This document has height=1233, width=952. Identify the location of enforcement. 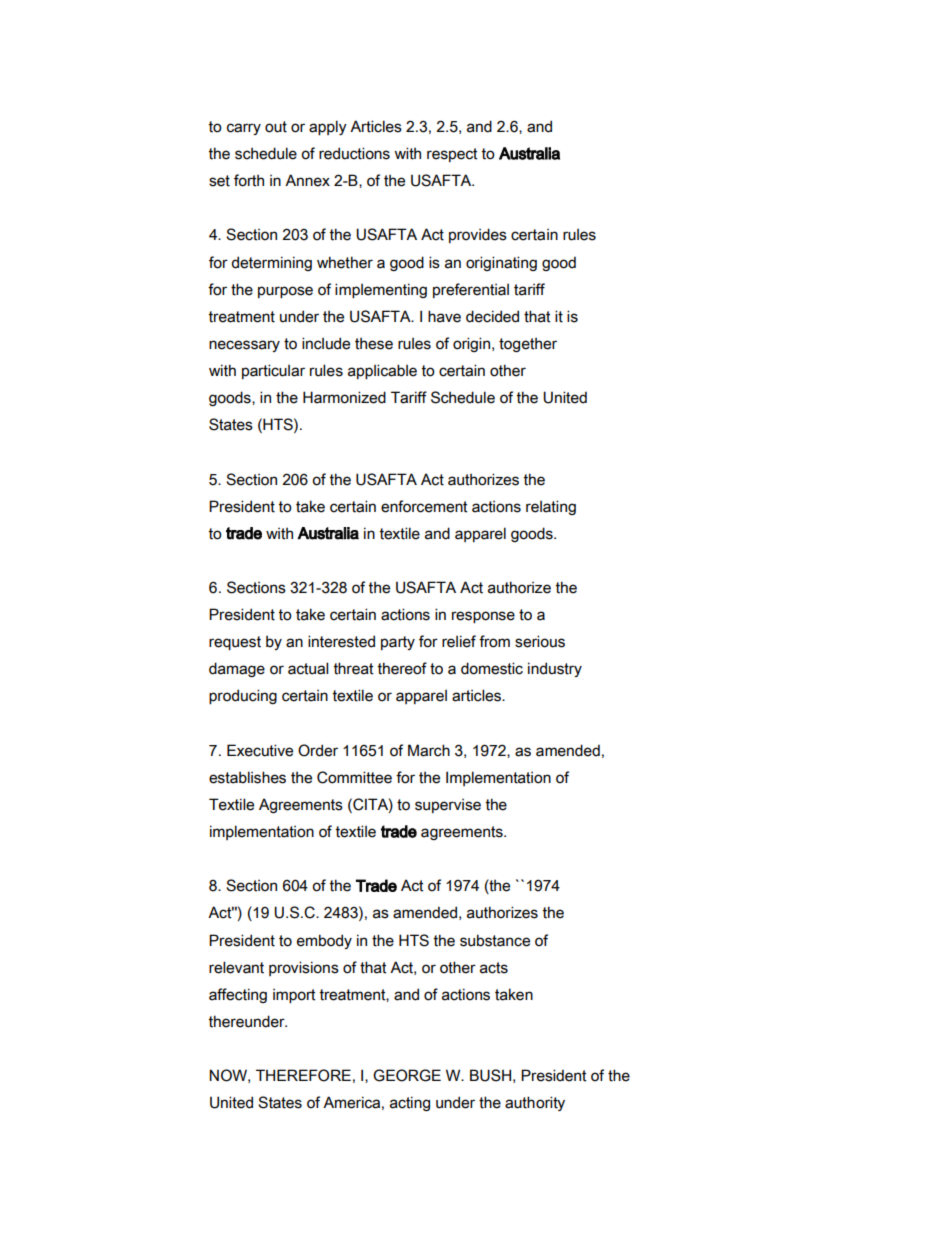
(424, 506).
